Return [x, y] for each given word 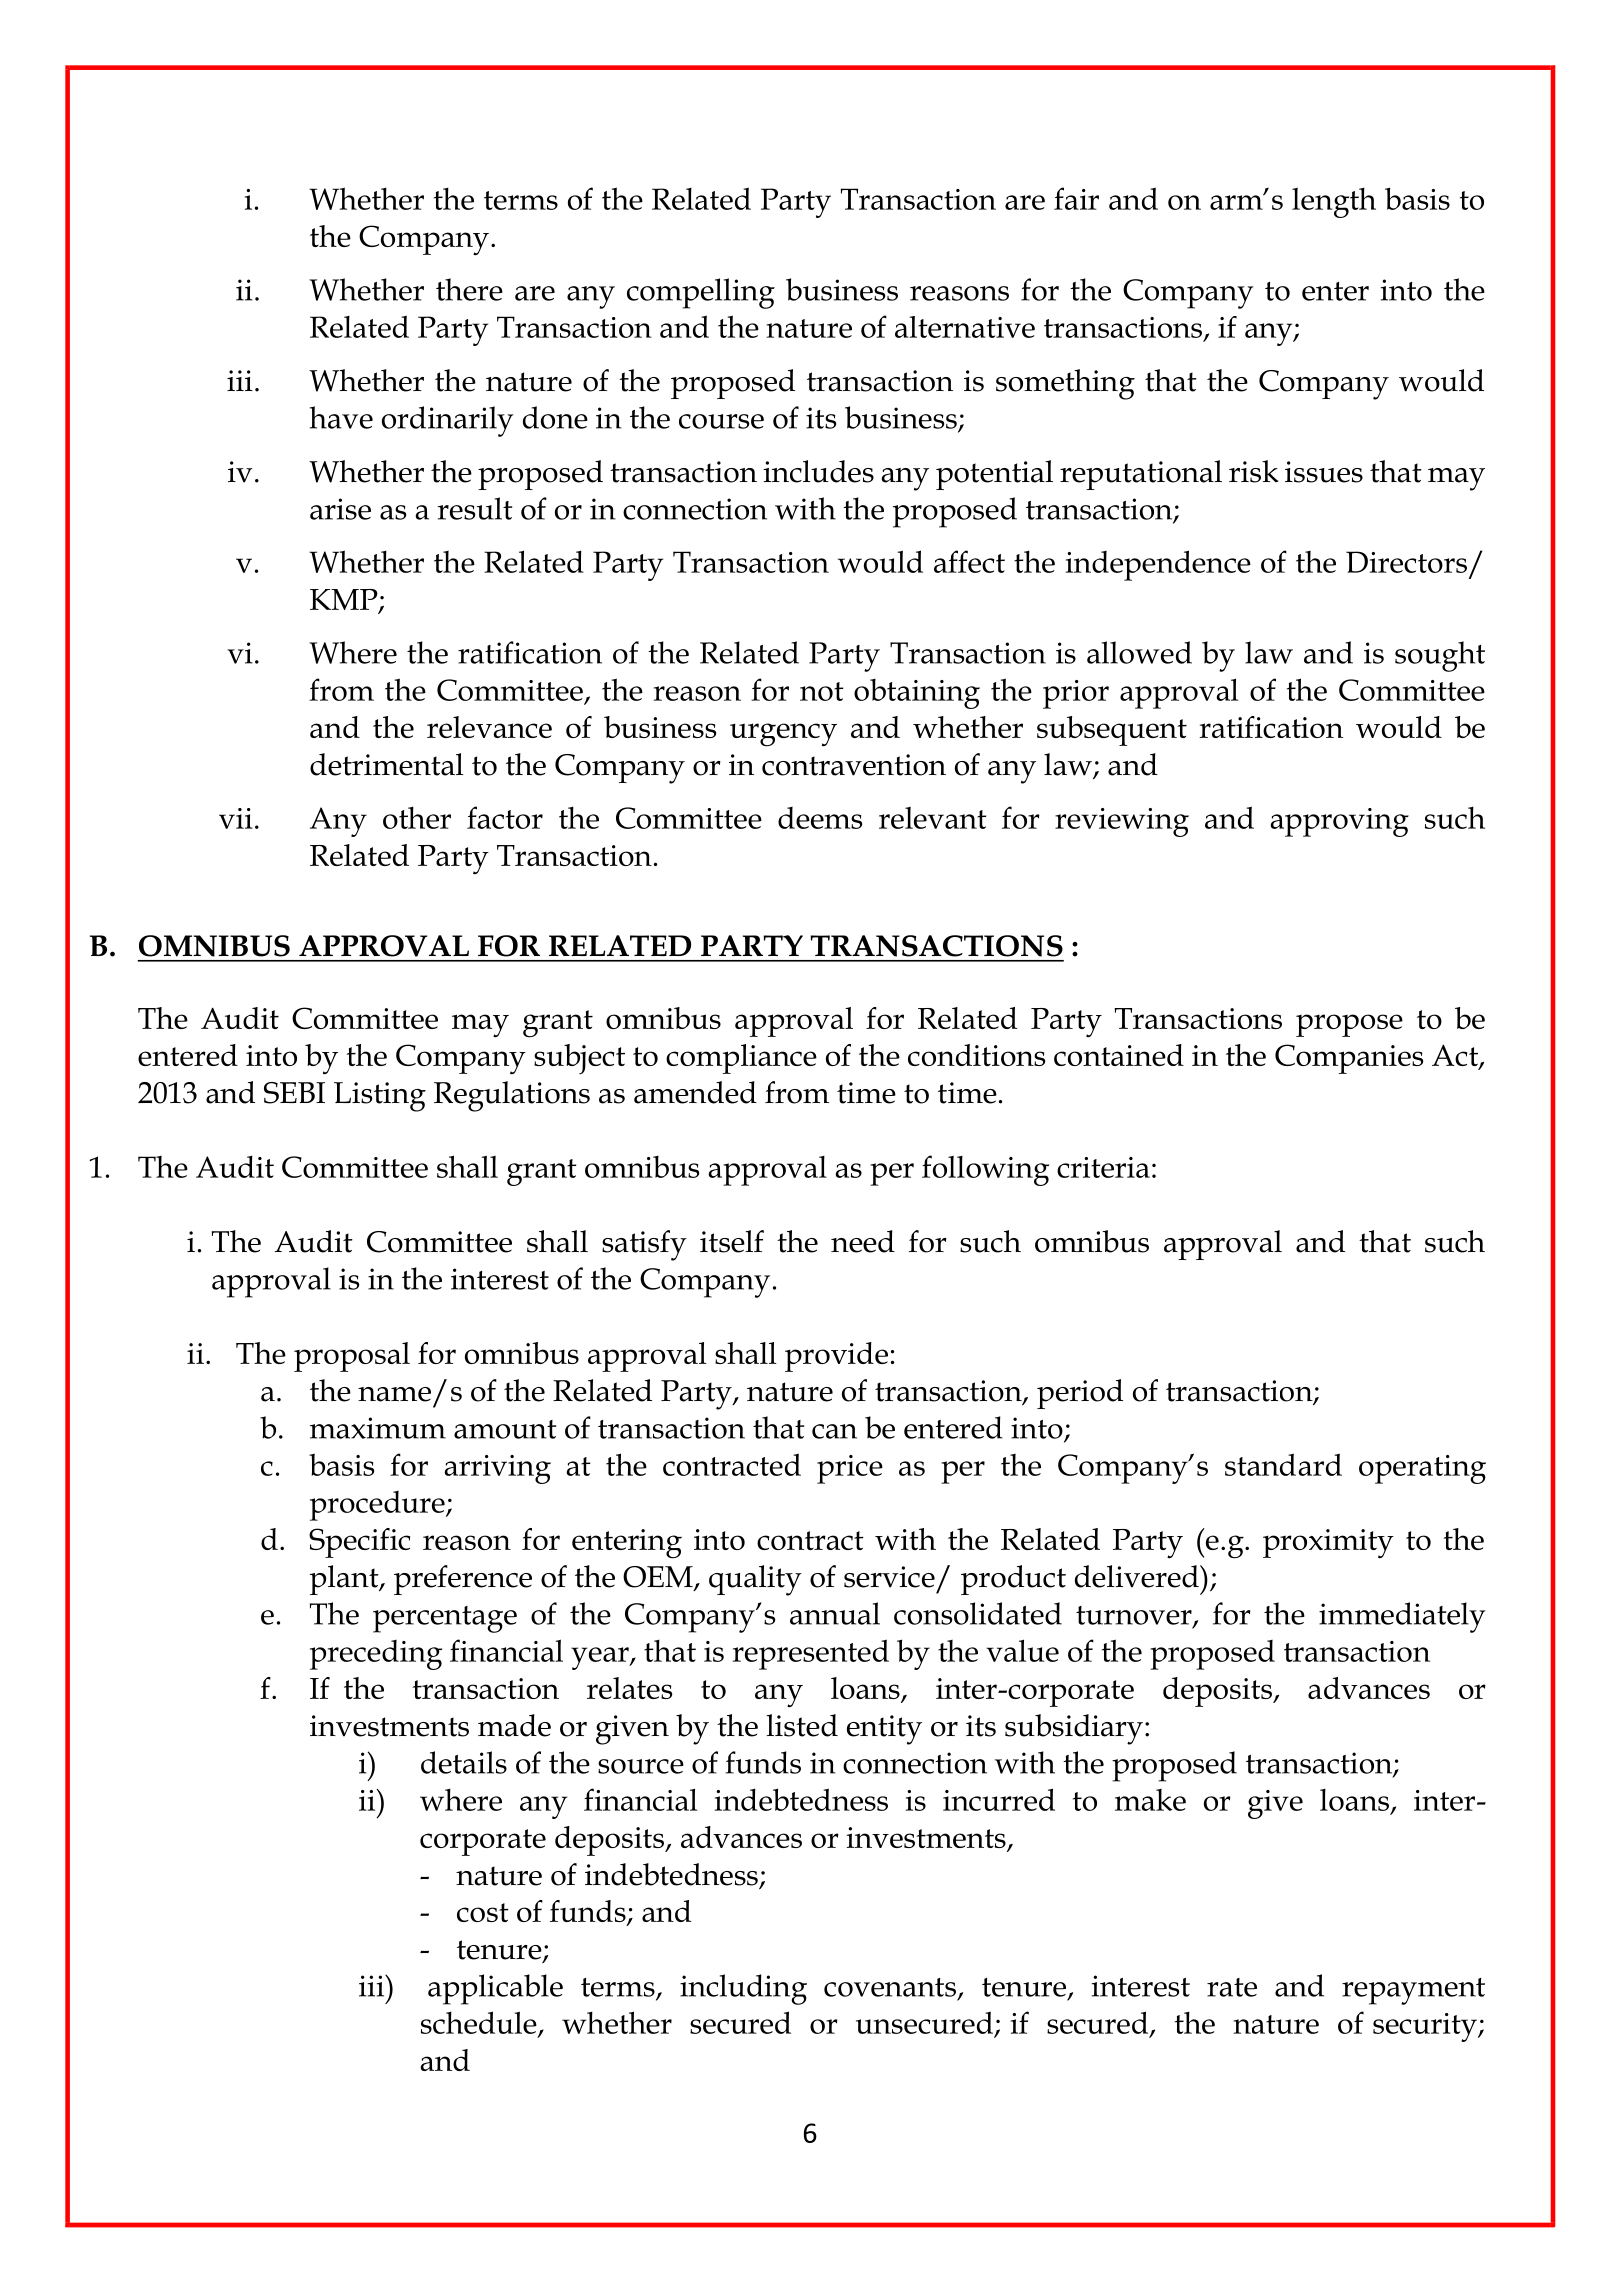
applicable [495, 1989]
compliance [741, 1059]
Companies [1349, 1059]
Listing [380, 1097]
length [1334, 202]
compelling [701, 293]
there [469, 289]
